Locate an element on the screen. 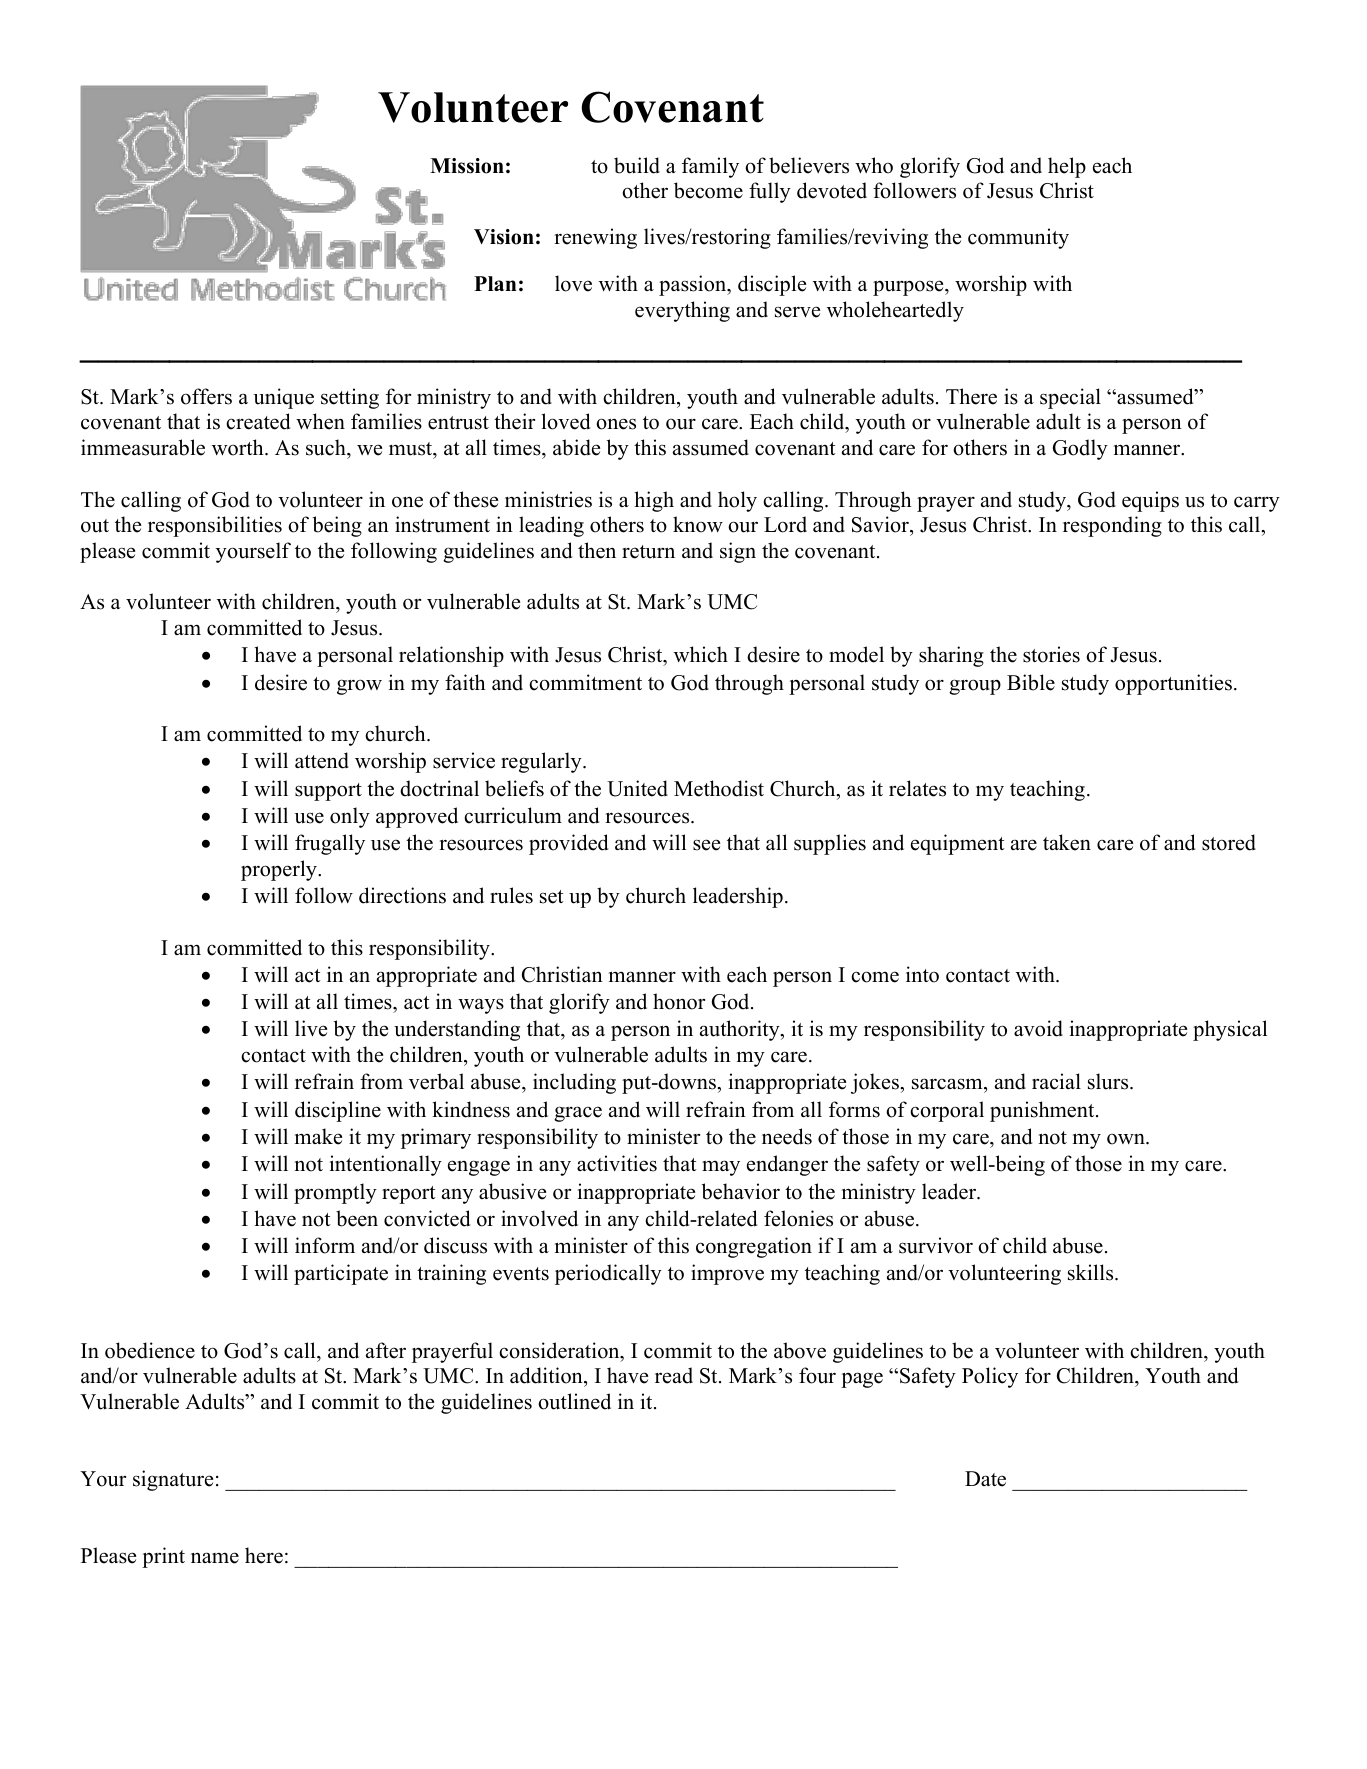 The width and height of the screenshot is (1367, 1769). name is located at coordinates (215, 1558).
